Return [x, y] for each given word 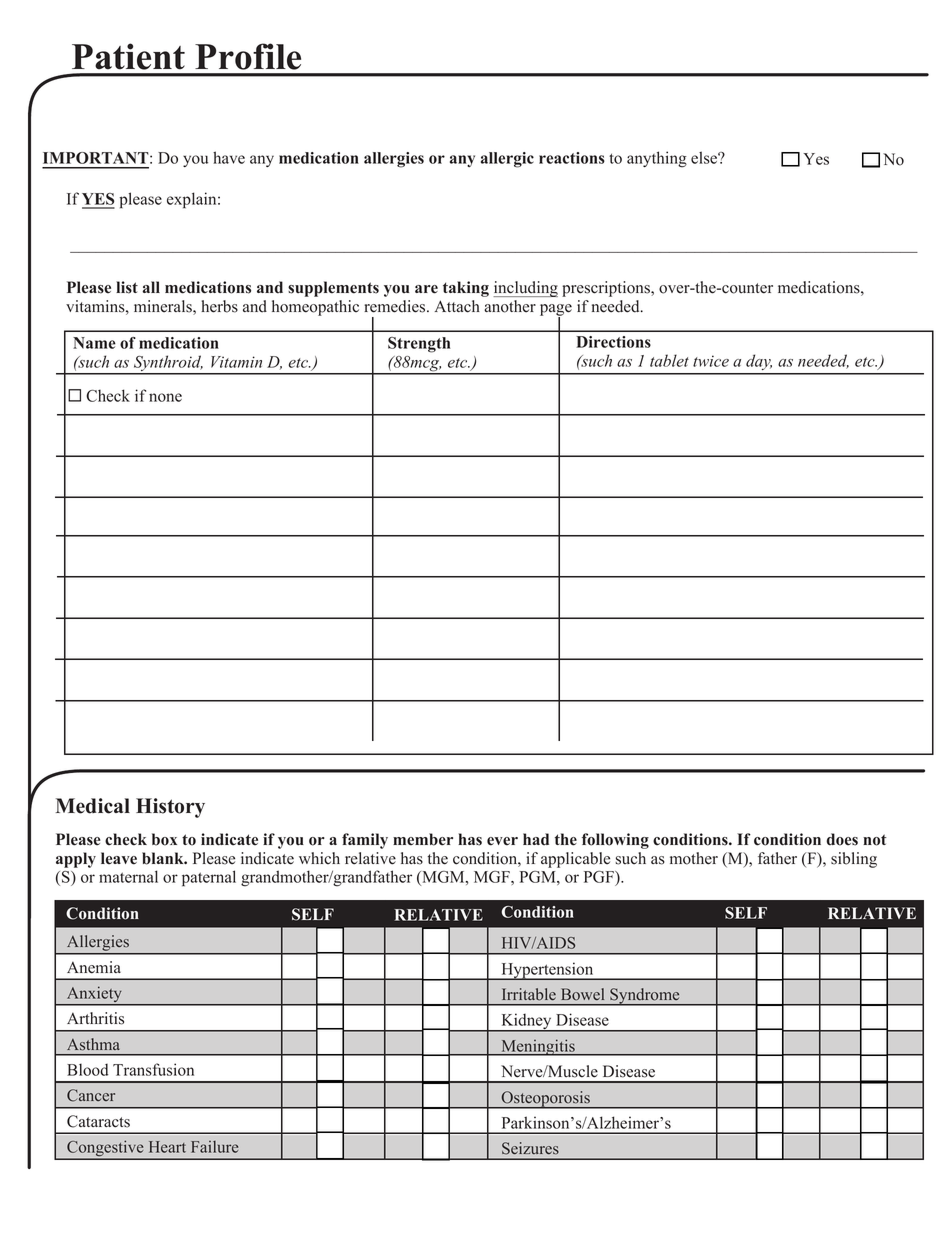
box [164, 839]
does [842, 839]
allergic [507, 160]
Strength [419, 345]
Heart [167, 1147]
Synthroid [167, 364]
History [170, 808]
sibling [854, 860]
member [423, 839]
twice [711, 361]
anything [657, 159]
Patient [128, 56]
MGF [493, 877]
